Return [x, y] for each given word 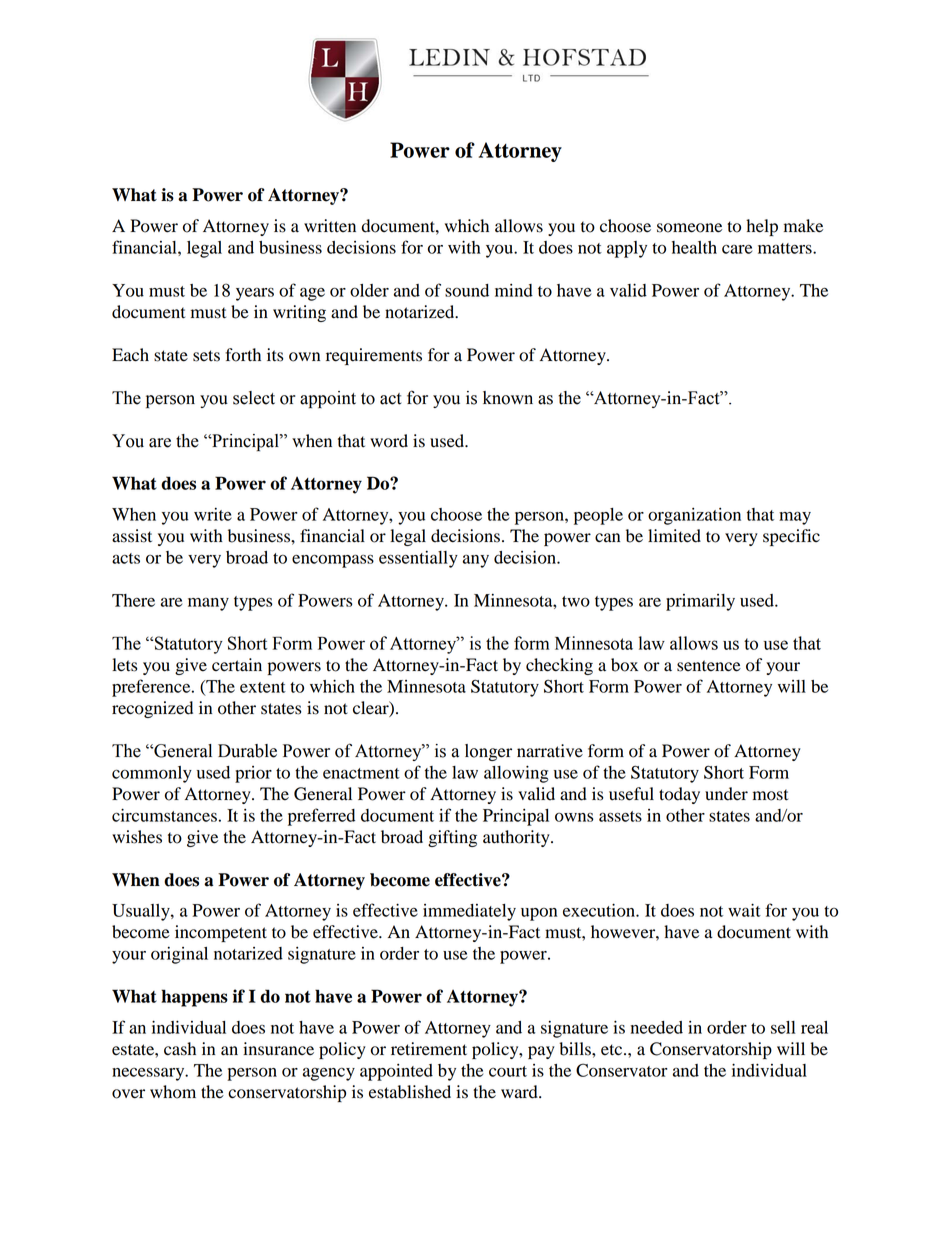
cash [180, 1049]
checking [559, 666]
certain [237, 665]
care [737, 249]
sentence [709, 666]
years [255, 294]
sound [467, 290]
